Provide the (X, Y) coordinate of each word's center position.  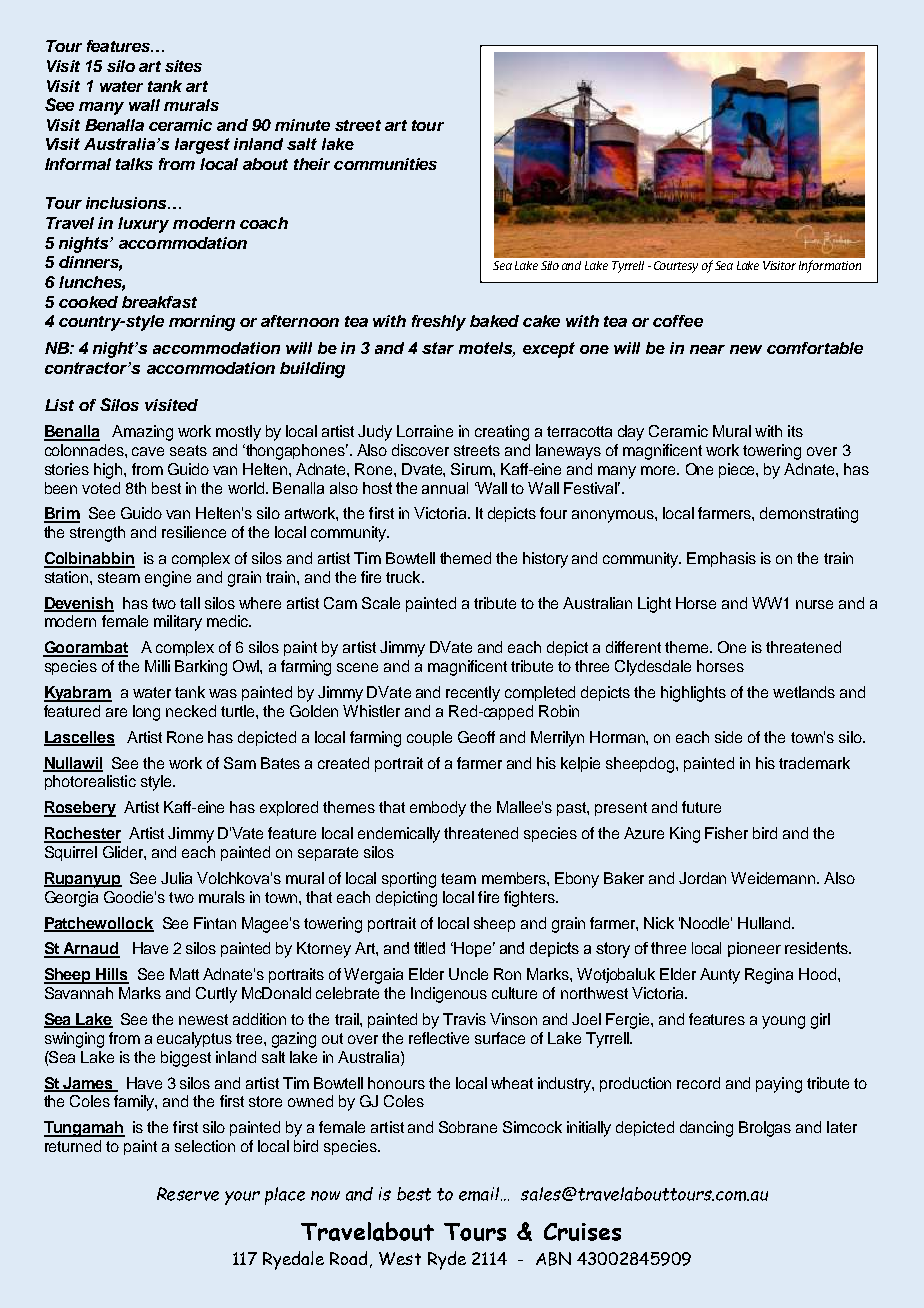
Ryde (447, 1260)
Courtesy (676, 267)
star (438, 348)
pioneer (754, 949)
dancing (706, 1129)
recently (473, 694)
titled (429, 948)
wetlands (804, 692)
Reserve (188, 1194)
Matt (184, 974)
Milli (157, 666)
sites (183, 66)
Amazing (142, 433)
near (707, 349)
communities (385, 164)
